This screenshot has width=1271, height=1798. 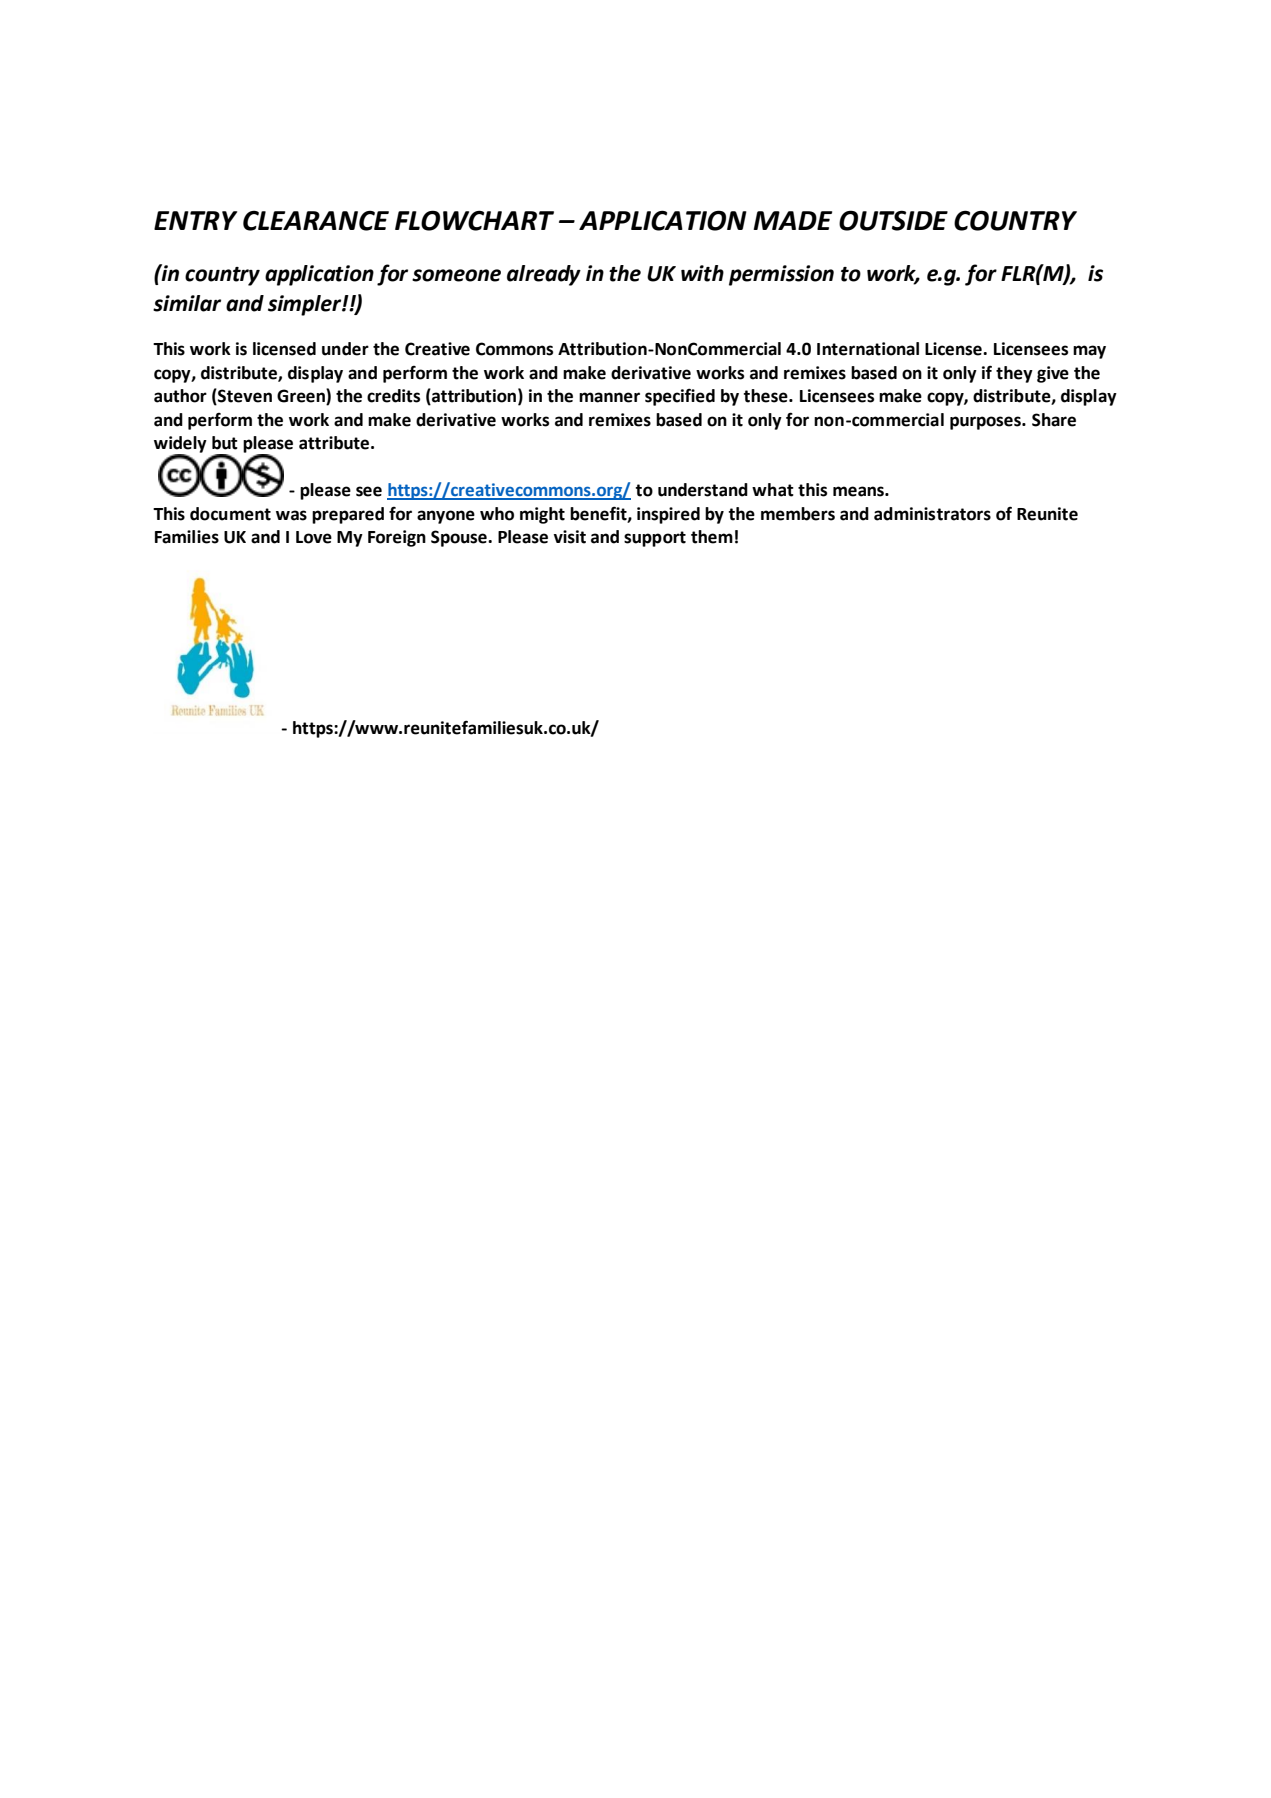 I want to click on Love, so click(x=314, y=537).
